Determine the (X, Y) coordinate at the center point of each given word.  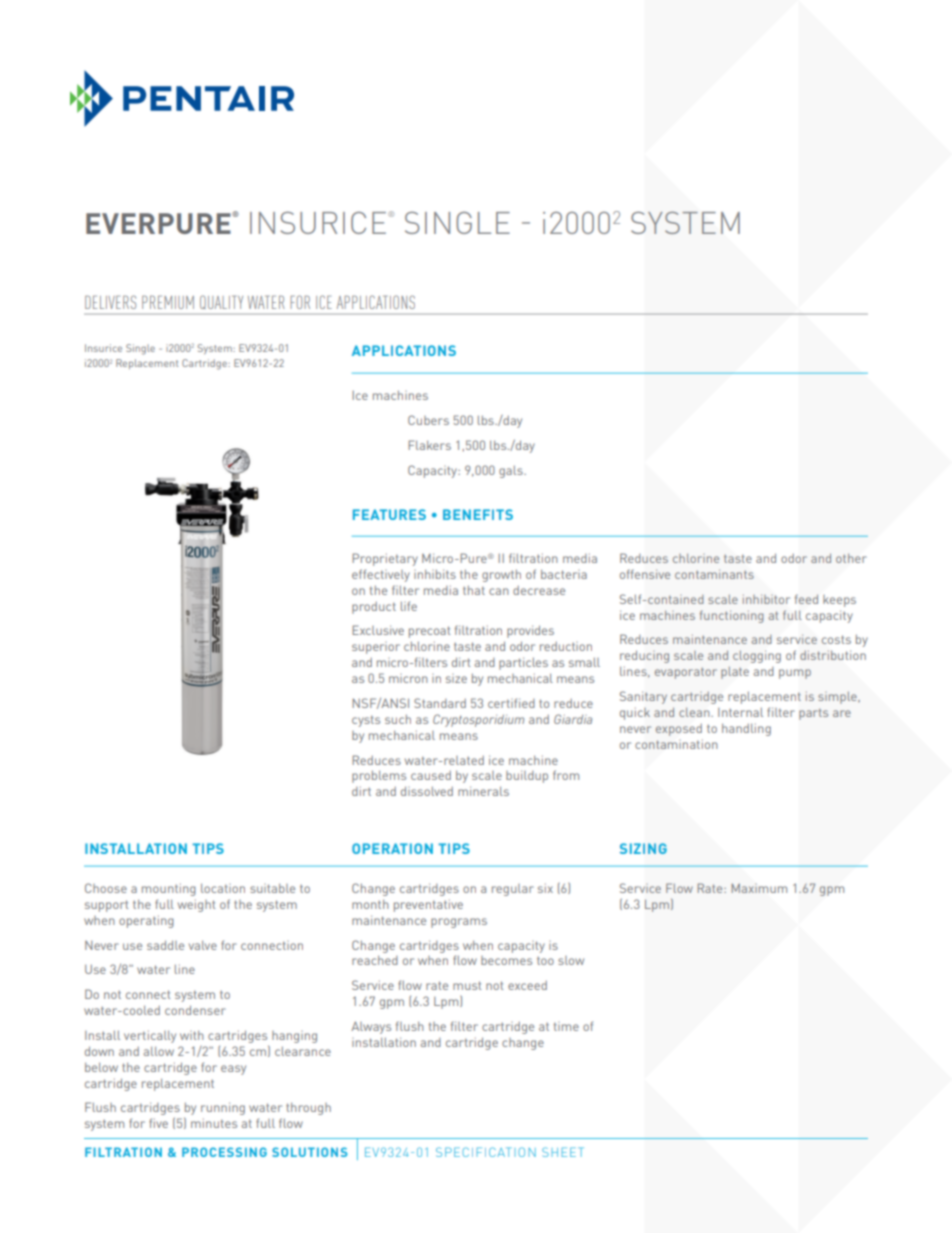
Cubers (428, 420)
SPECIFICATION (486, 1152)
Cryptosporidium (478, 720)
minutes (214, 1123)
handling (746, 729)
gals (512, 472)
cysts (366, 721)
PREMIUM (168, 302)
